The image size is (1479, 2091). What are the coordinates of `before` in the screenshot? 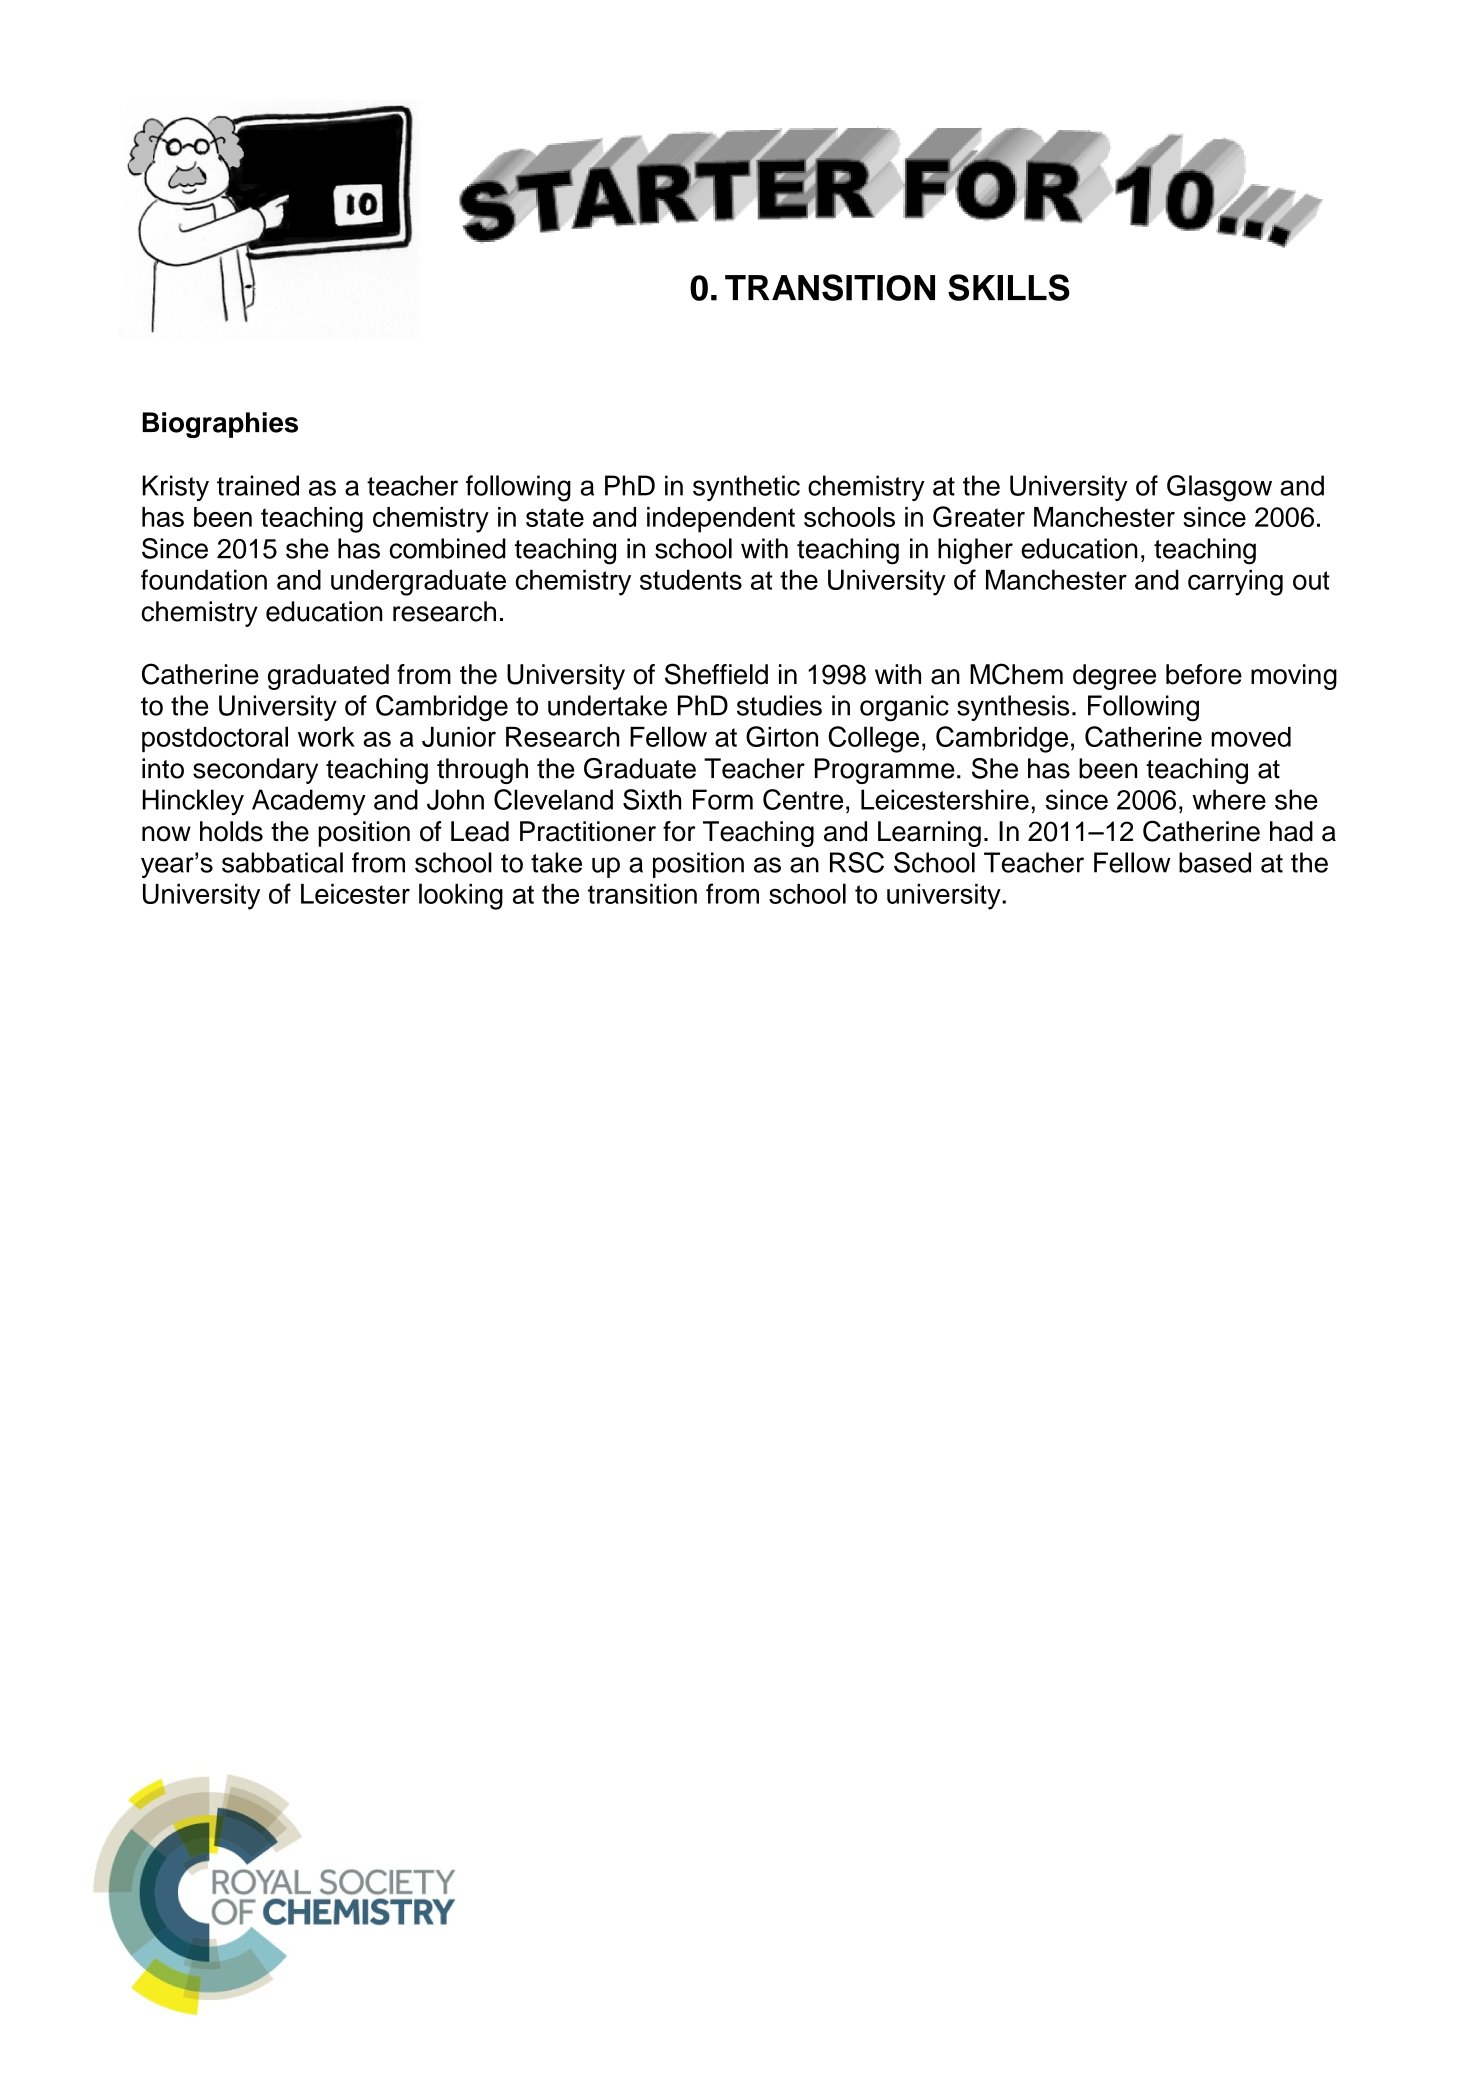 It's located at (1204, 674).
